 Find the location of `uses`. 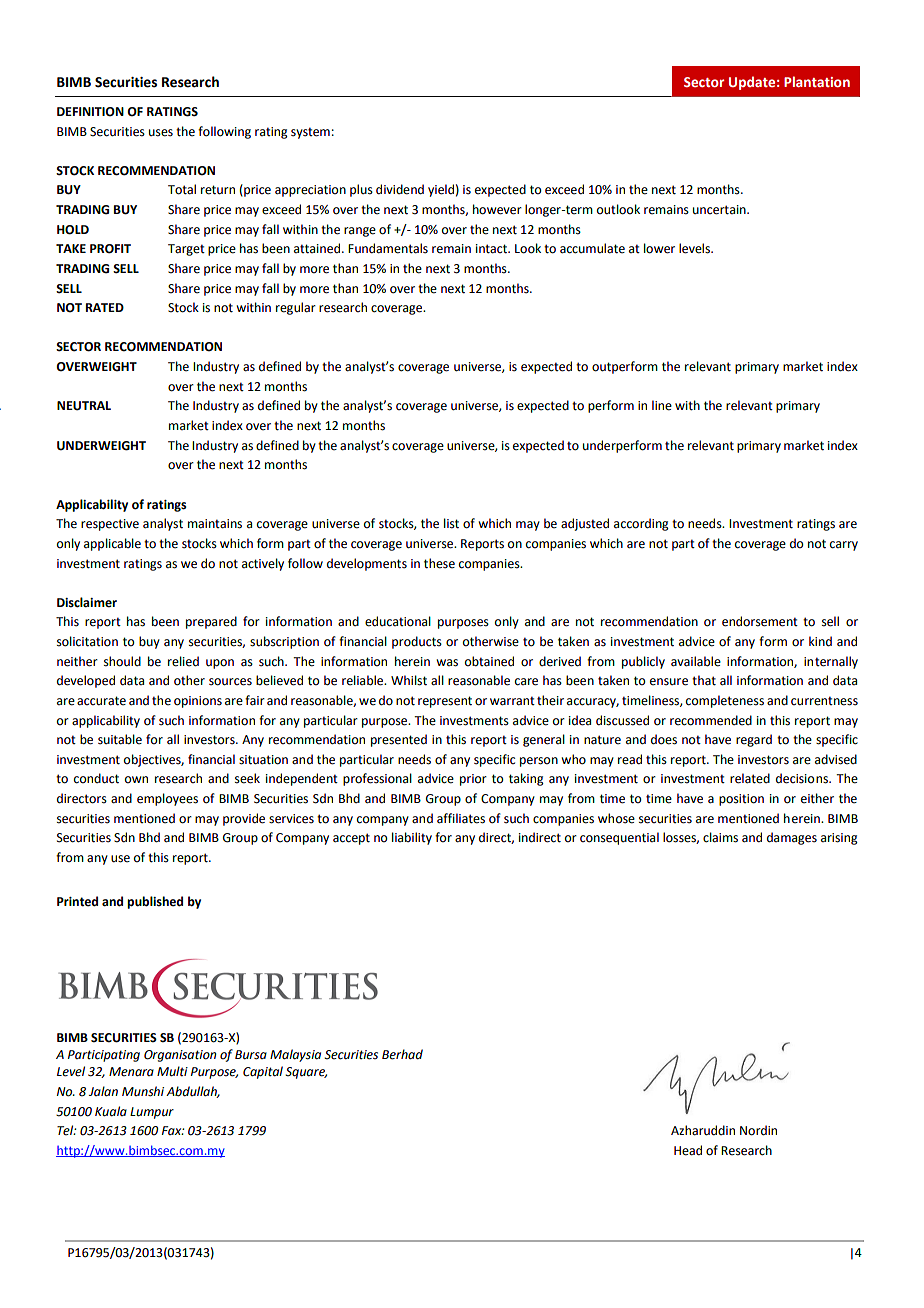

uses is located at coordinates (161, 133).
